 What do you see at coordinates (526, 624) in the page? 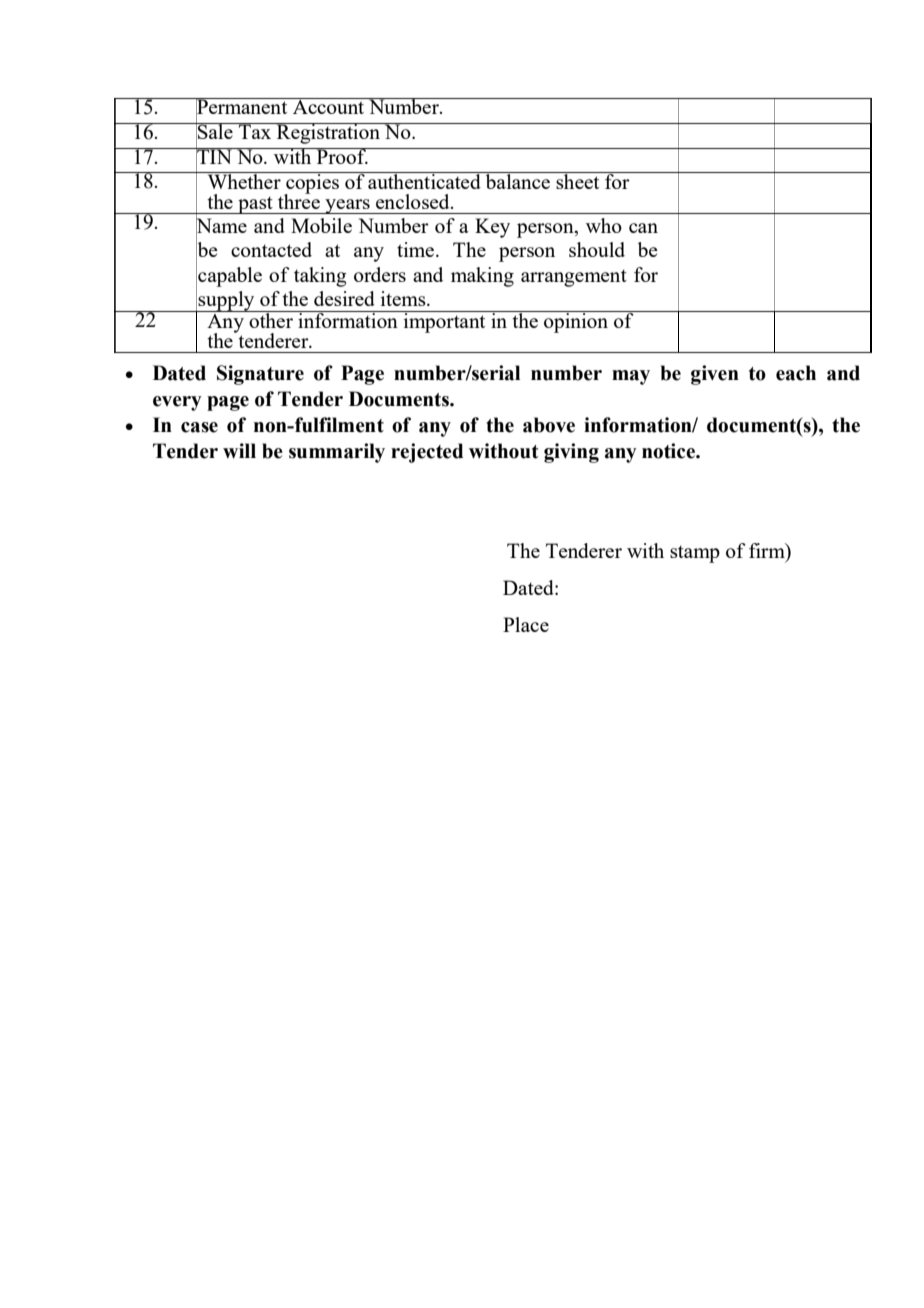
I see `Place` at bounding box center [526, 624].
